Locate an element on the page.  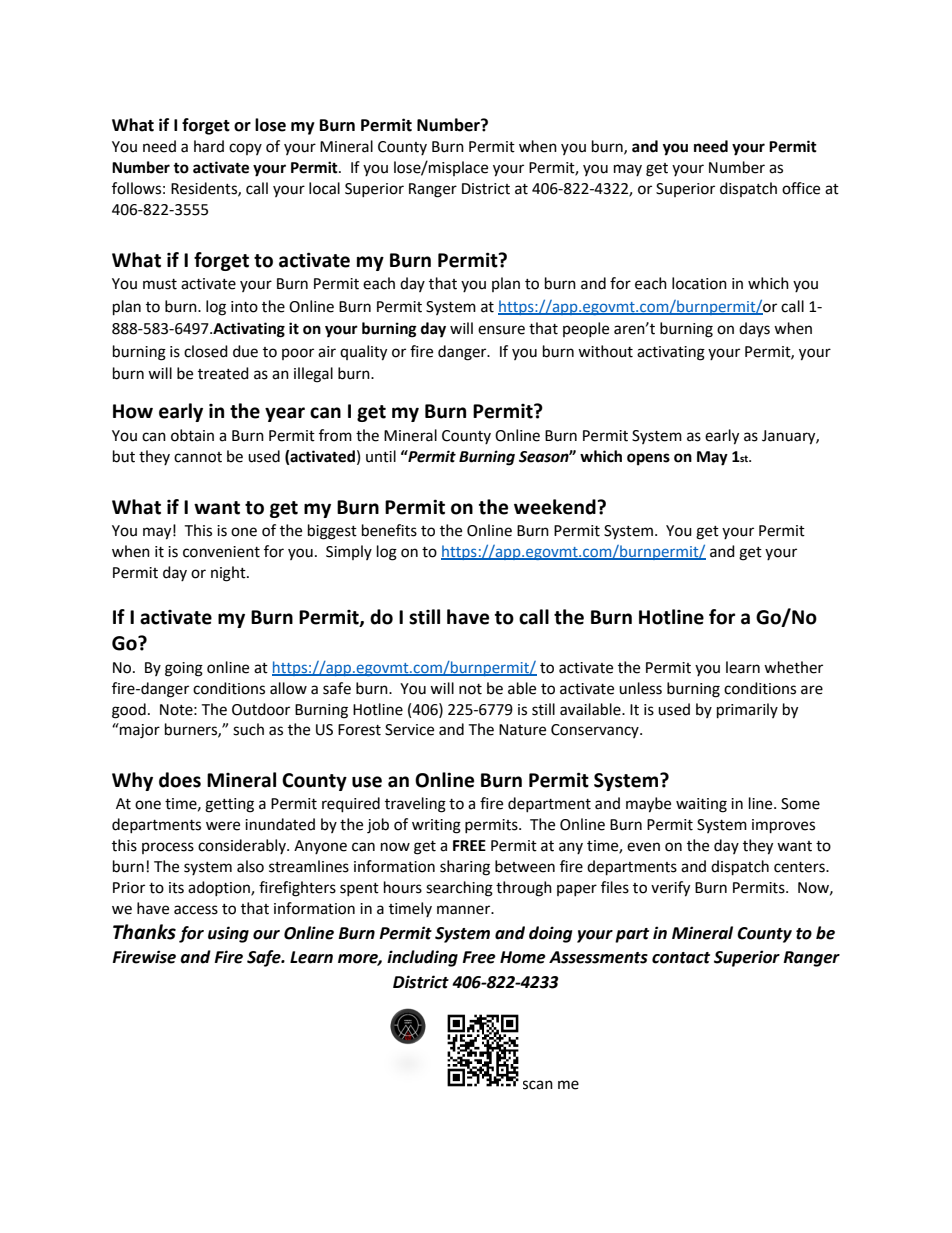
hard is located at coordinates (209, 146).
